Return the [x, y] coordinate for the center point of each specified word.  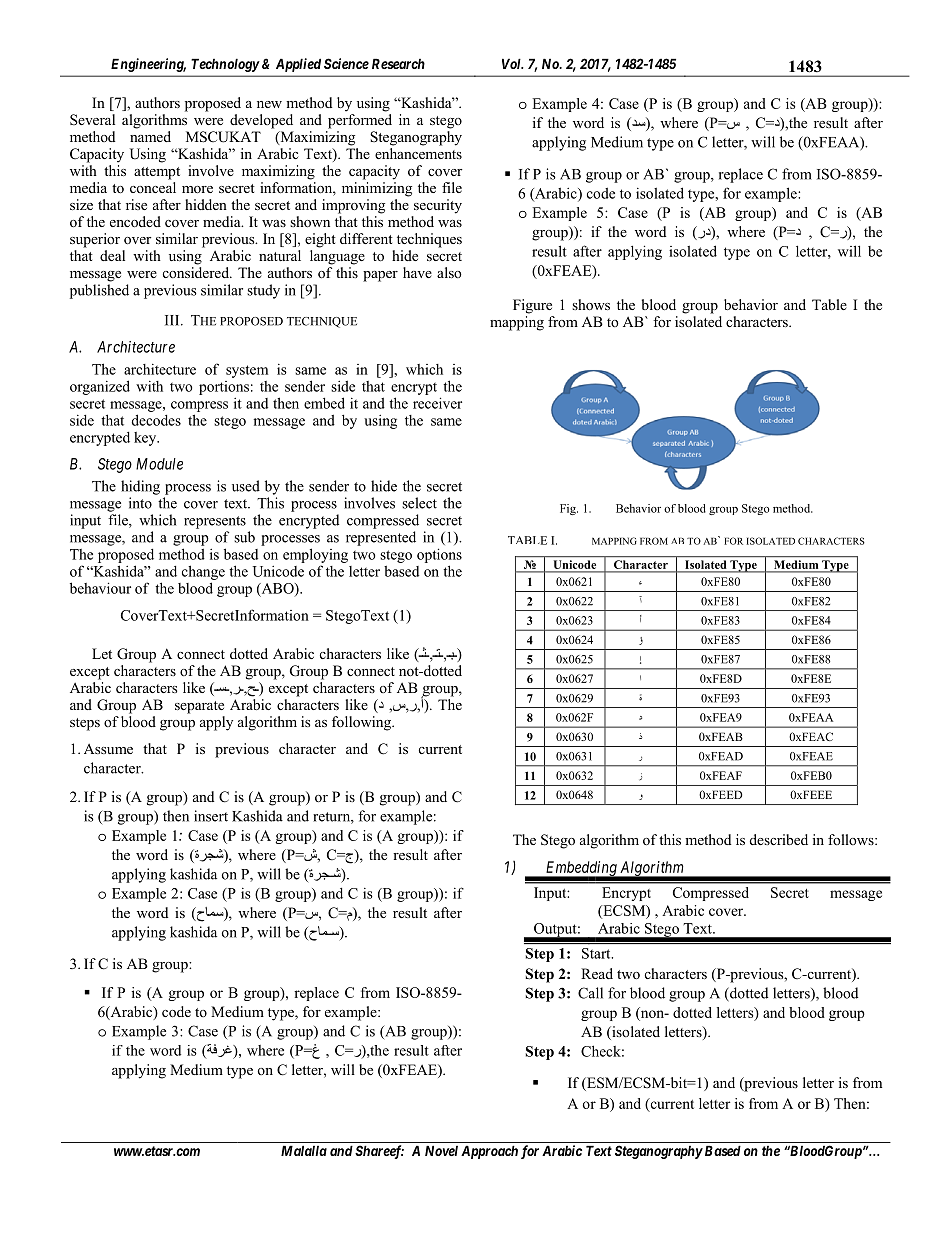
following [363, 723]
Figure [532, 306]
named [150, 136]
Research [398, 63]
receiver [437, 403]
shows [591, 305]
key [146, 439]
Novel [441, 1150]
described [779, 839]
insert [211, 816]
